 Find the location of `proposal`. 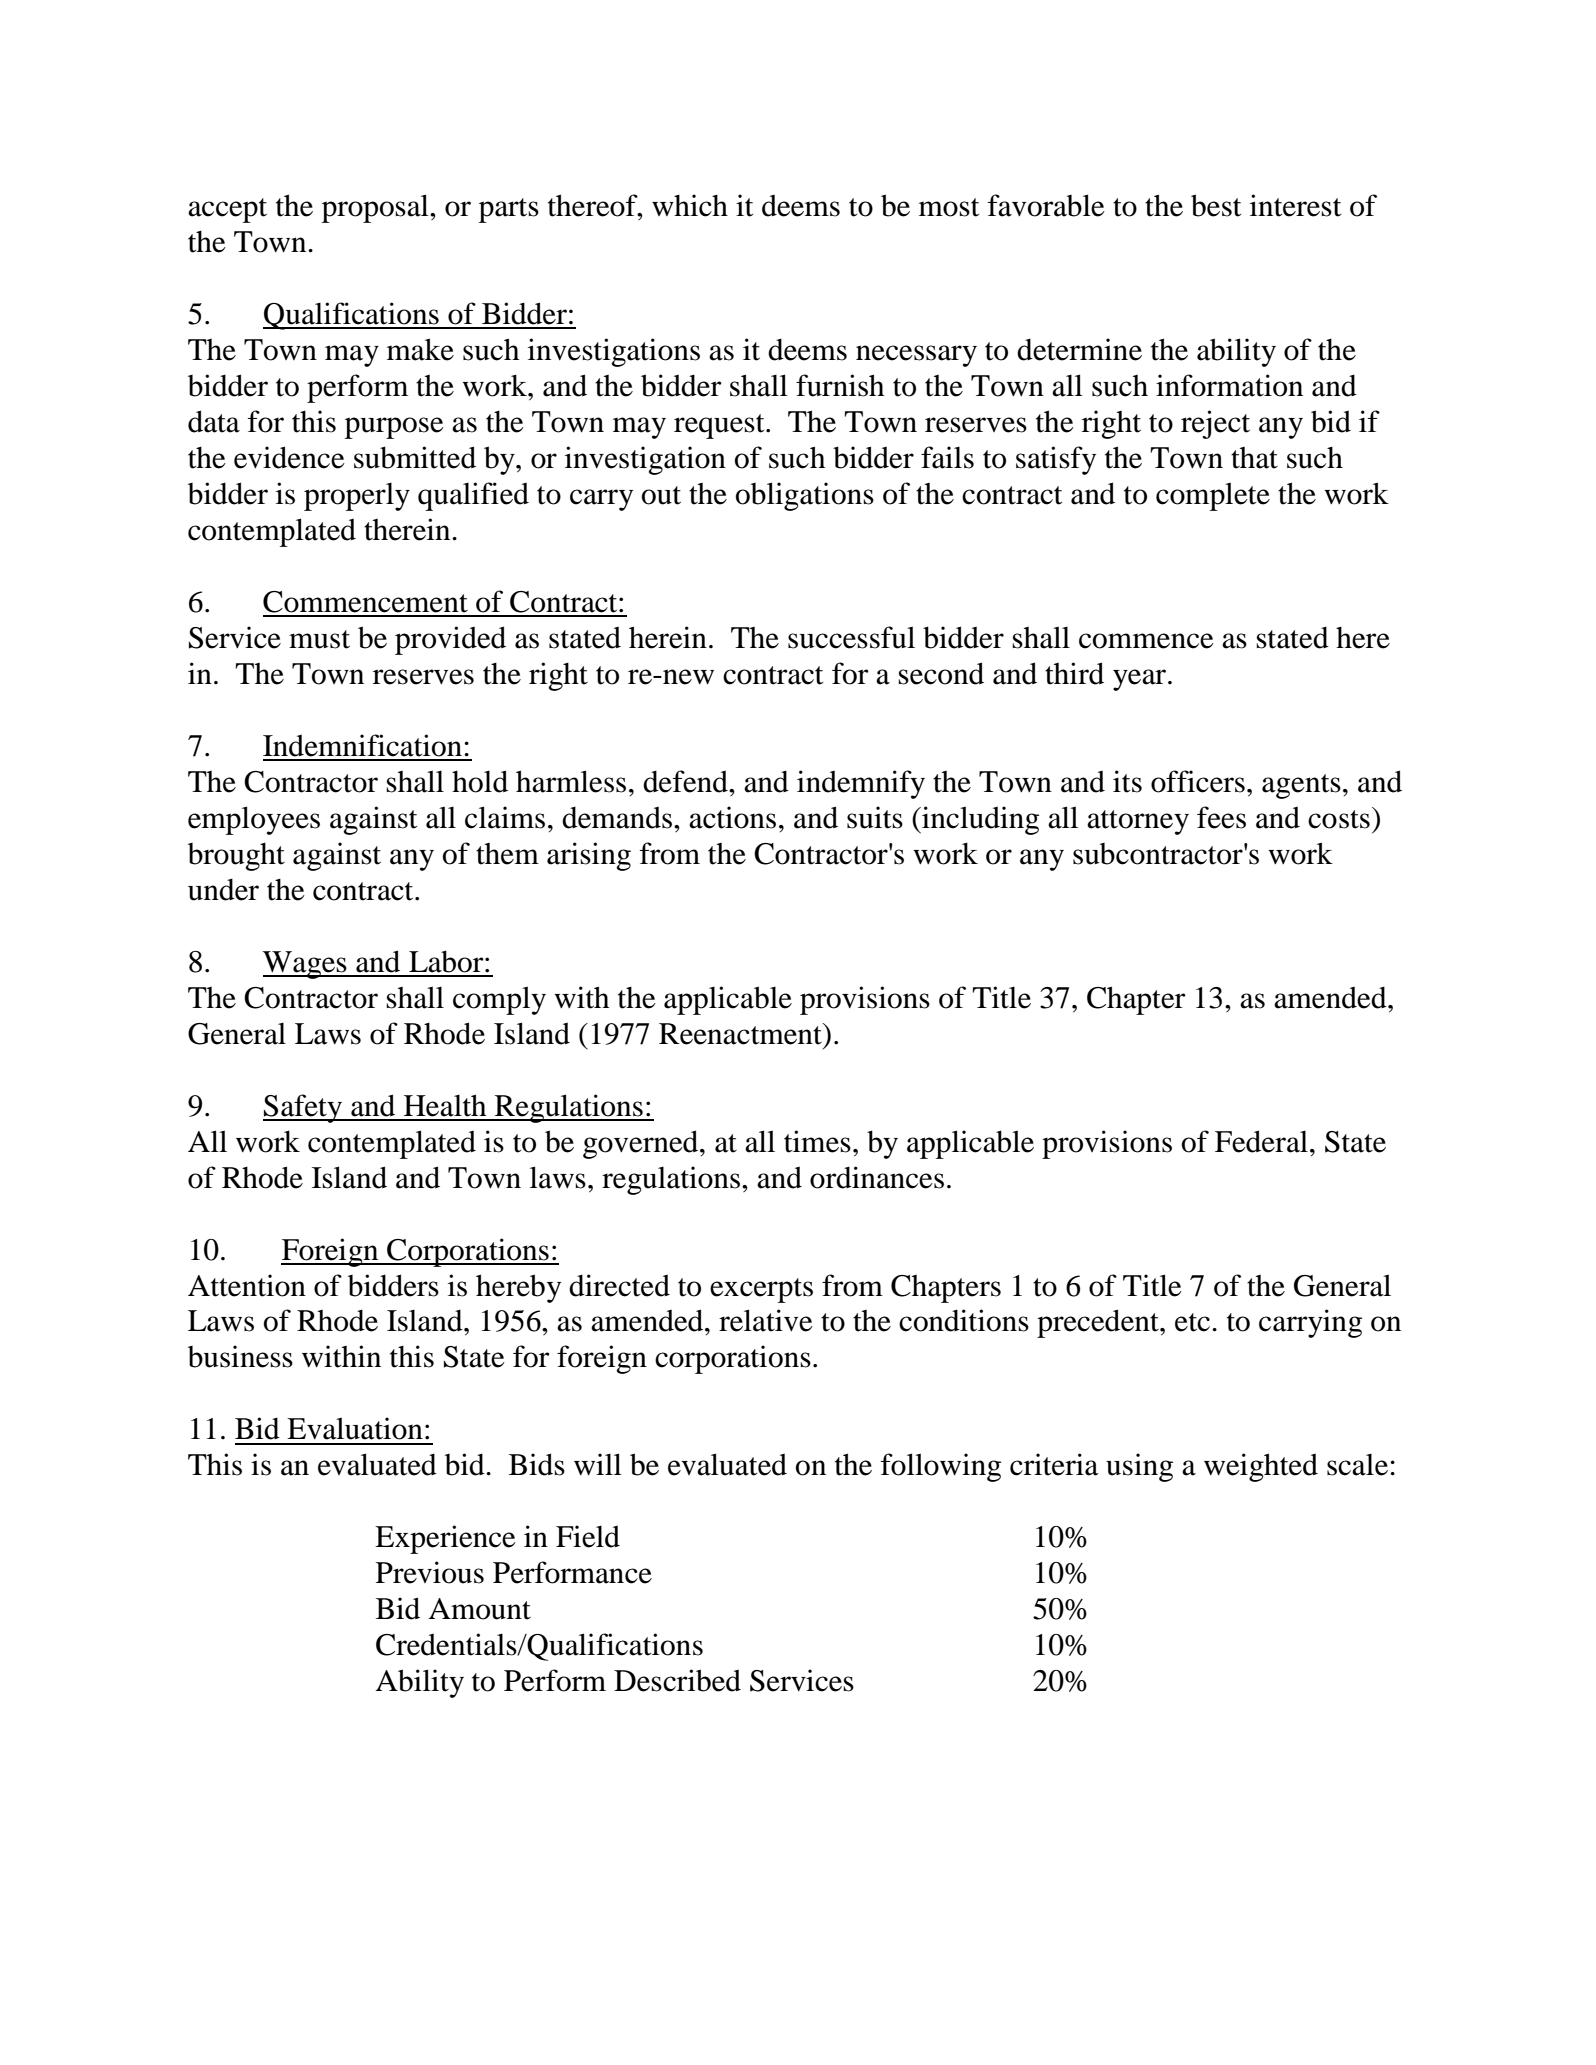

proposal is located at coordinates (376, 208).
